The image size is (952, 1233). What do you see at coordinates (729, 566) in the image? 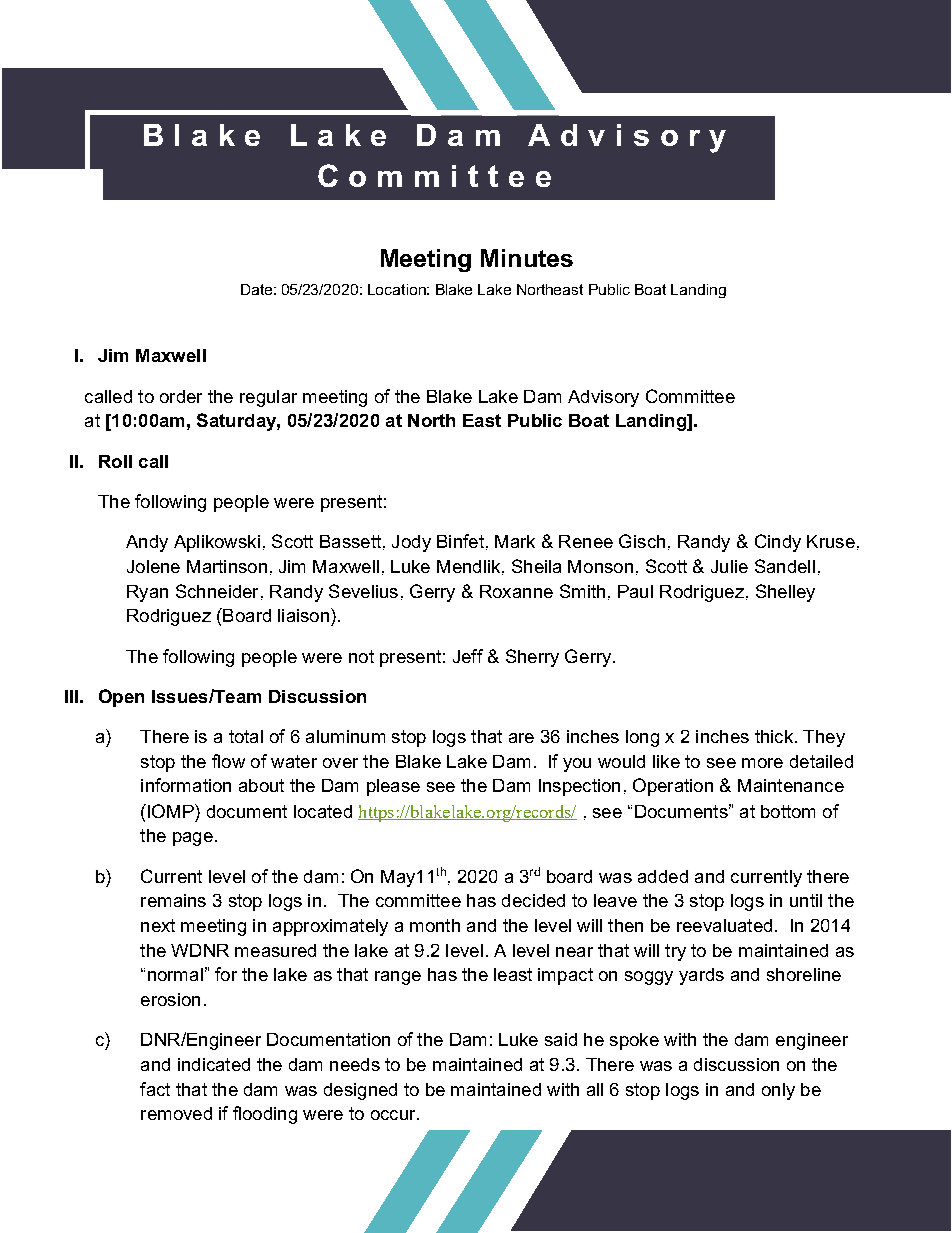
I see `Julie` at bounding box center [729, 566].
